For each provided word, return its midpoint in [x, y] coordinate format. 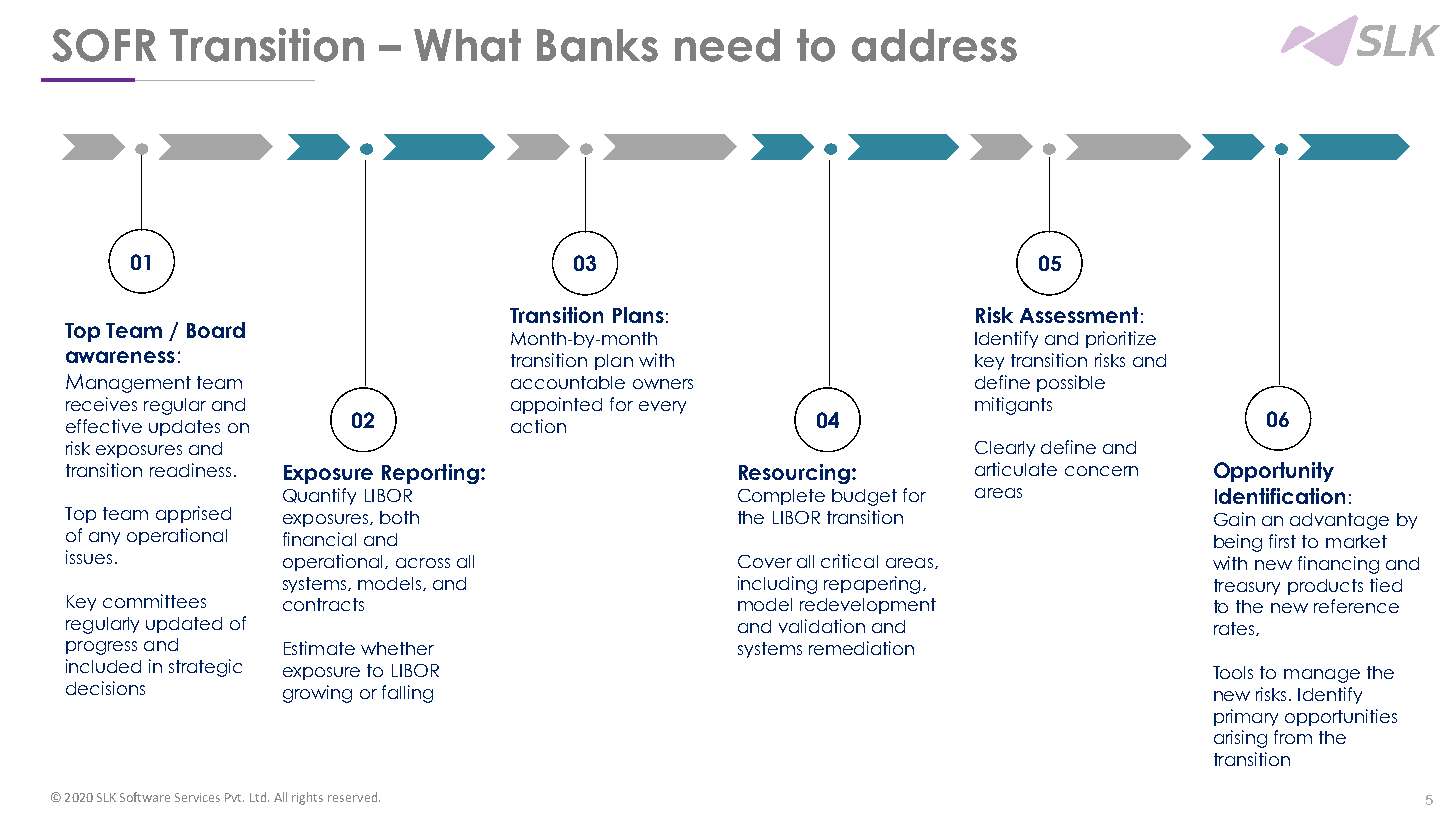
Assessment [1079, 315]
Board [216, 330]
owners [663, 384]
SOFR [104, 45]
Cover [765, 561]
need [727, 45]
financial [319, 539]
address [934, 45]
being [1238, 543]
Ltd [259, 797]
